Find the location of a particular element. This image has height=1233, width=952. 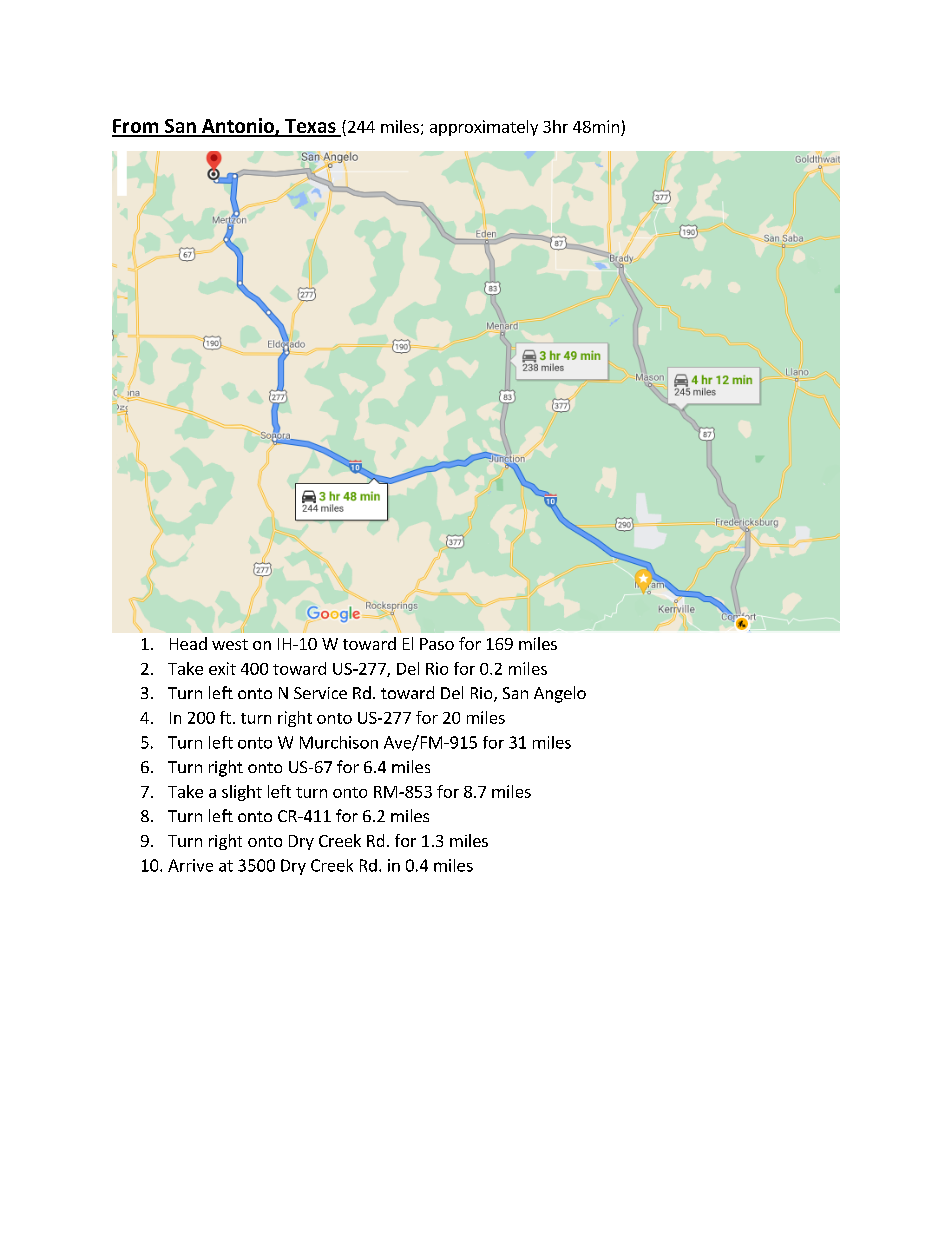

Texas is located at coordinates (310, 127).
